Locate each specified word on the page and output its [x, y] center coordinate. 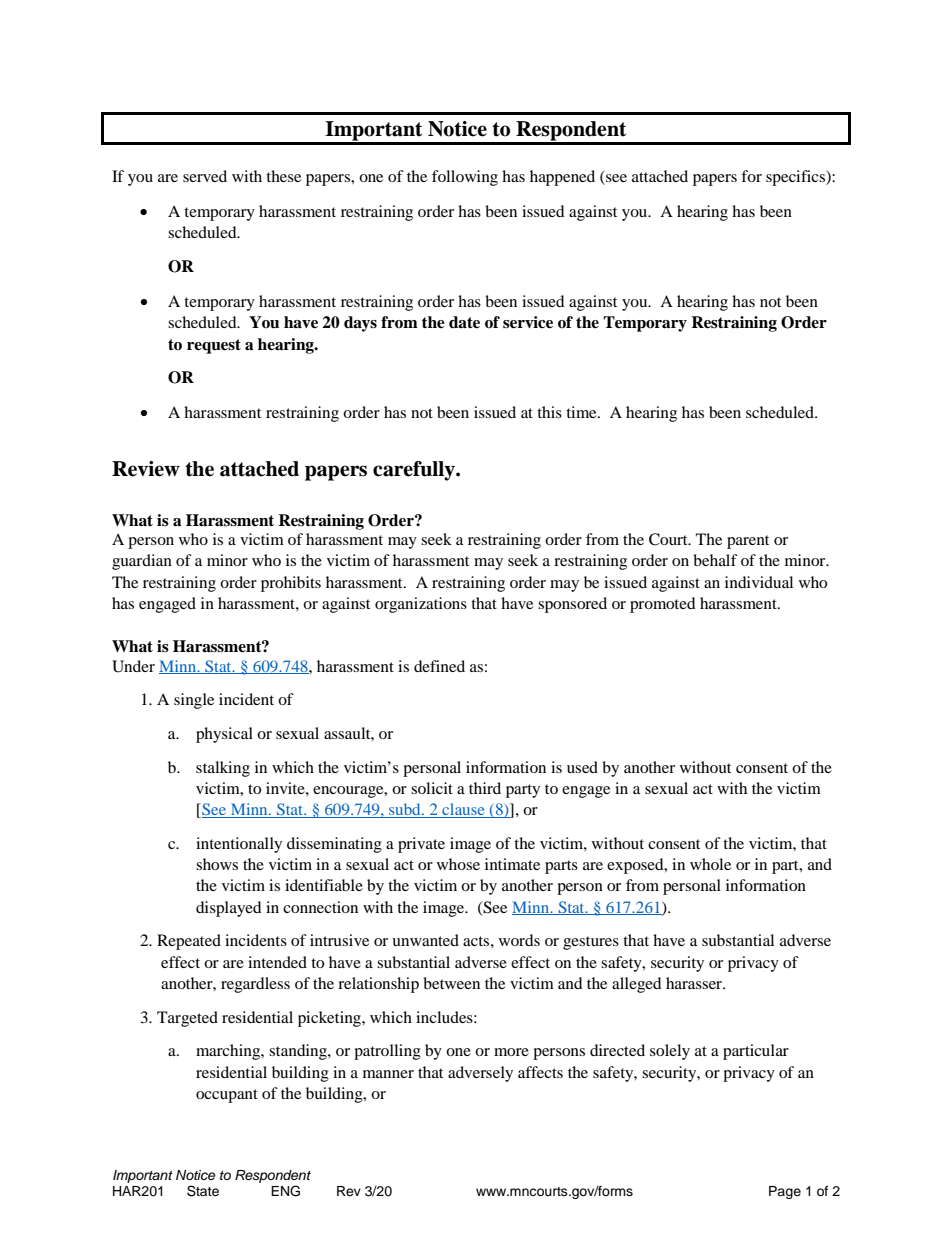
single [194, 701]
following [465, 178]
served [205, 176]
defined [439, 666]
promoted [663, 605]
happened [562, 178]
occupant [227, 1096]
